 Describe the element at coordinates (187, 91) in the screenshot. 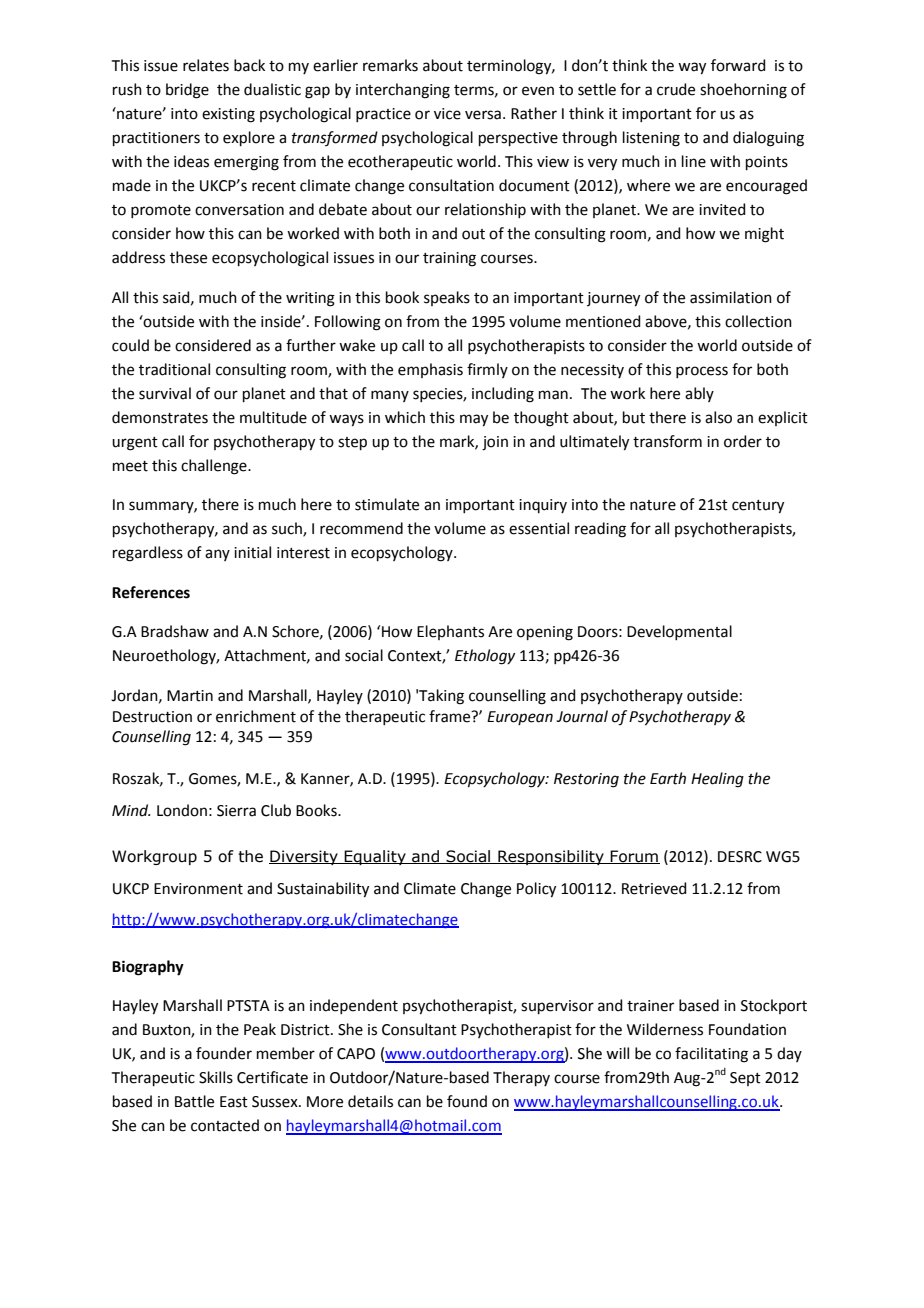

I see `bridge` at that location.
